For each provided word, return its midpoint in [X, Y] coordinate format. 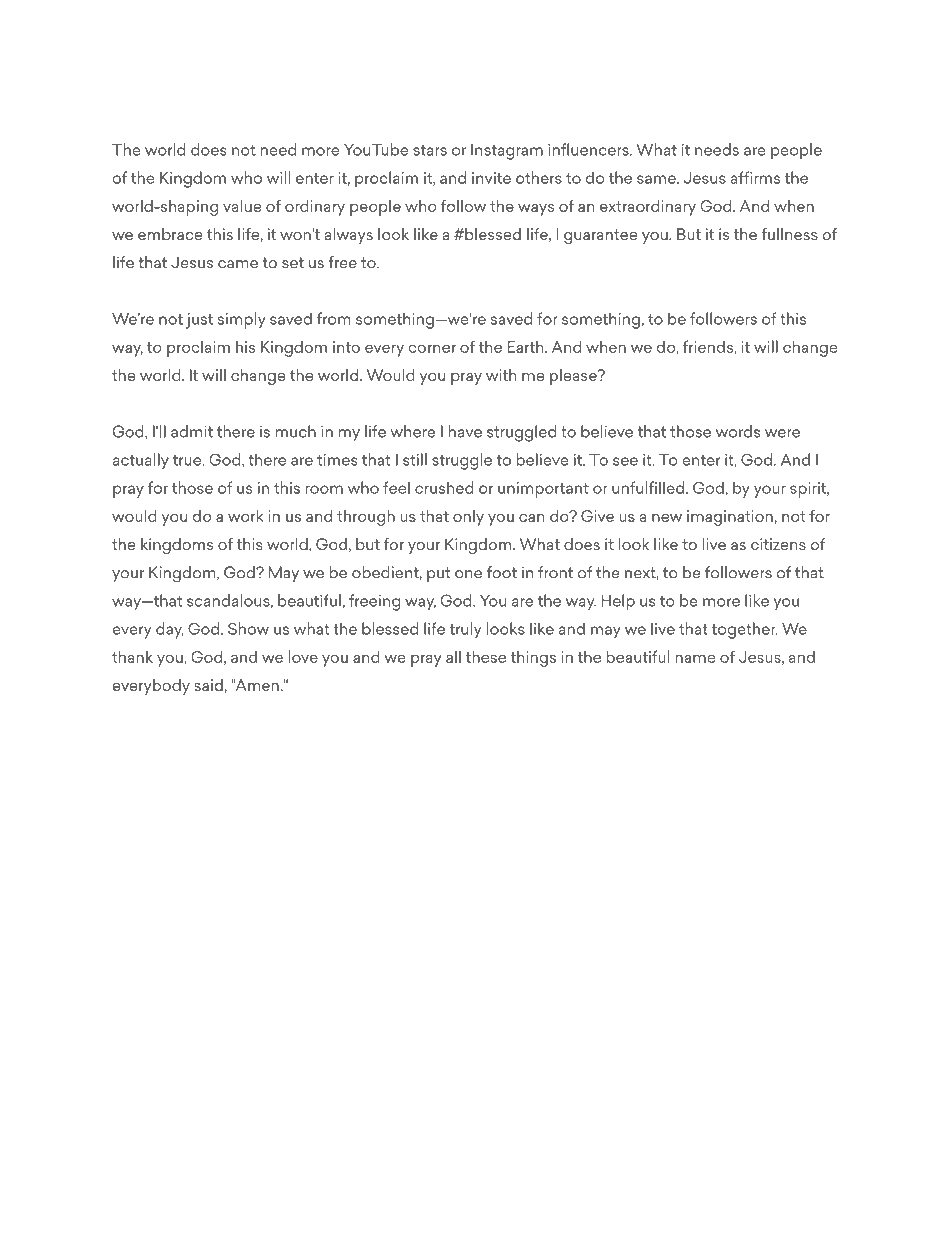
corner [432, 348]
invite [491, 178]
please [574, 376]
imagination [730, 518]
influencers [589, 149]
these [486, 657]
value [242, 205]
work [245, 515]
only [468, 518]
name [695, 658]
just [199, 321]
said [208, 685]
